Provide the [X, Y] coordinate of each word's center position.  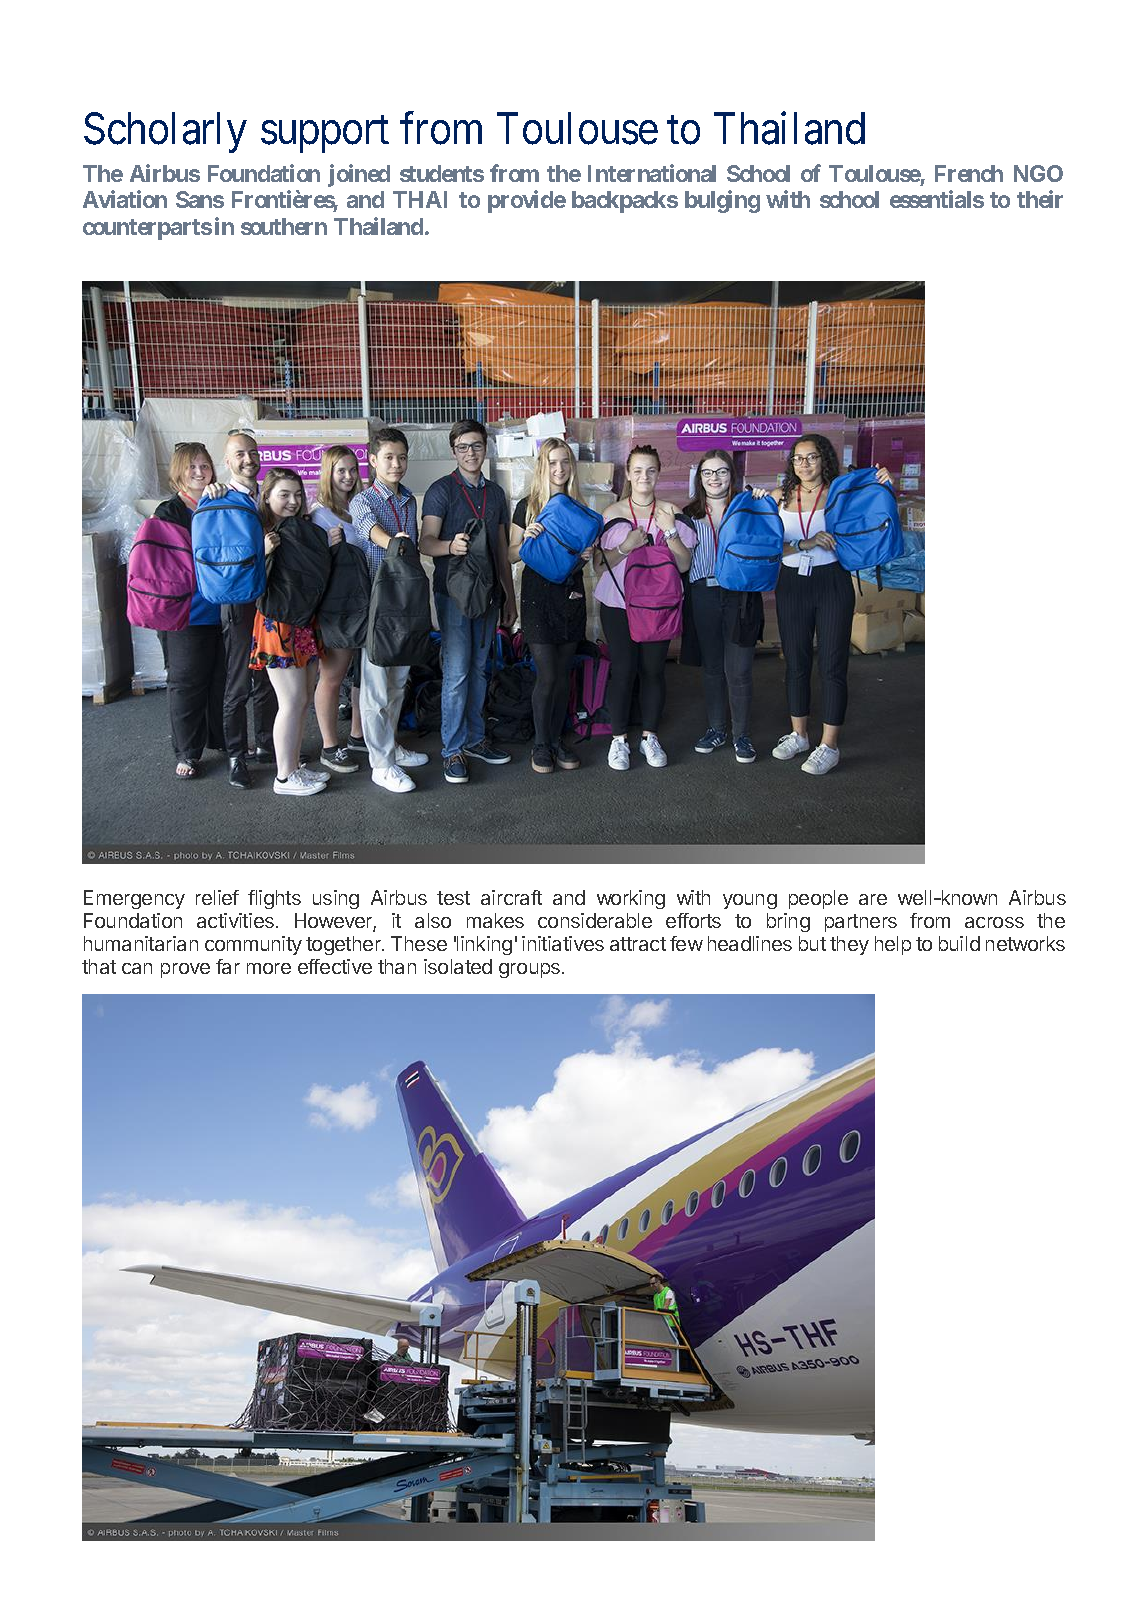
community [253, 945]
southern [284, 226]
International [652, 173]
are [873, 899]
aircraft [511, 897]
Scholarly [165, 132]
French [969, 173]
